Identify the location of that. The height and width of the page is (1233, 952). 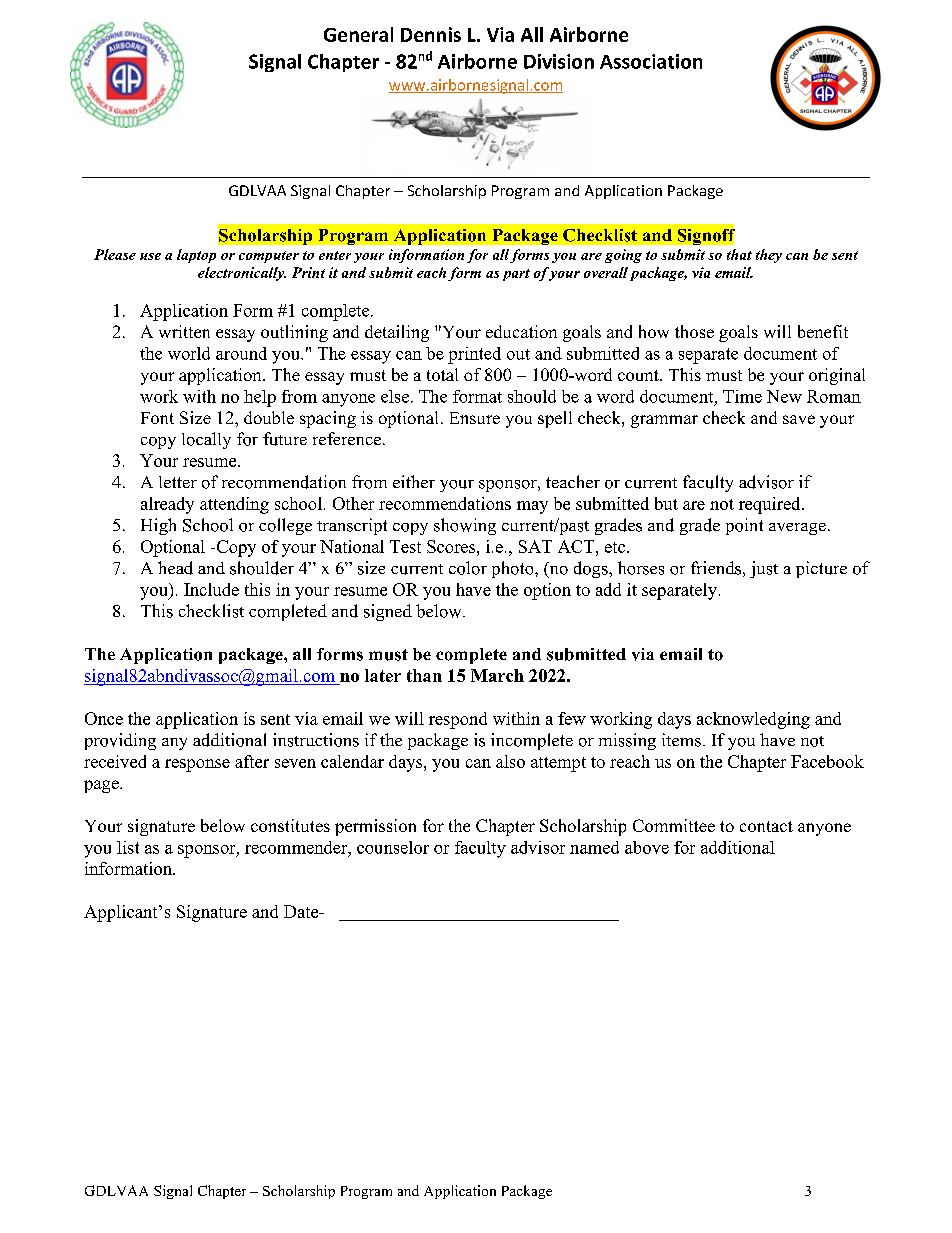
(739, 254).
